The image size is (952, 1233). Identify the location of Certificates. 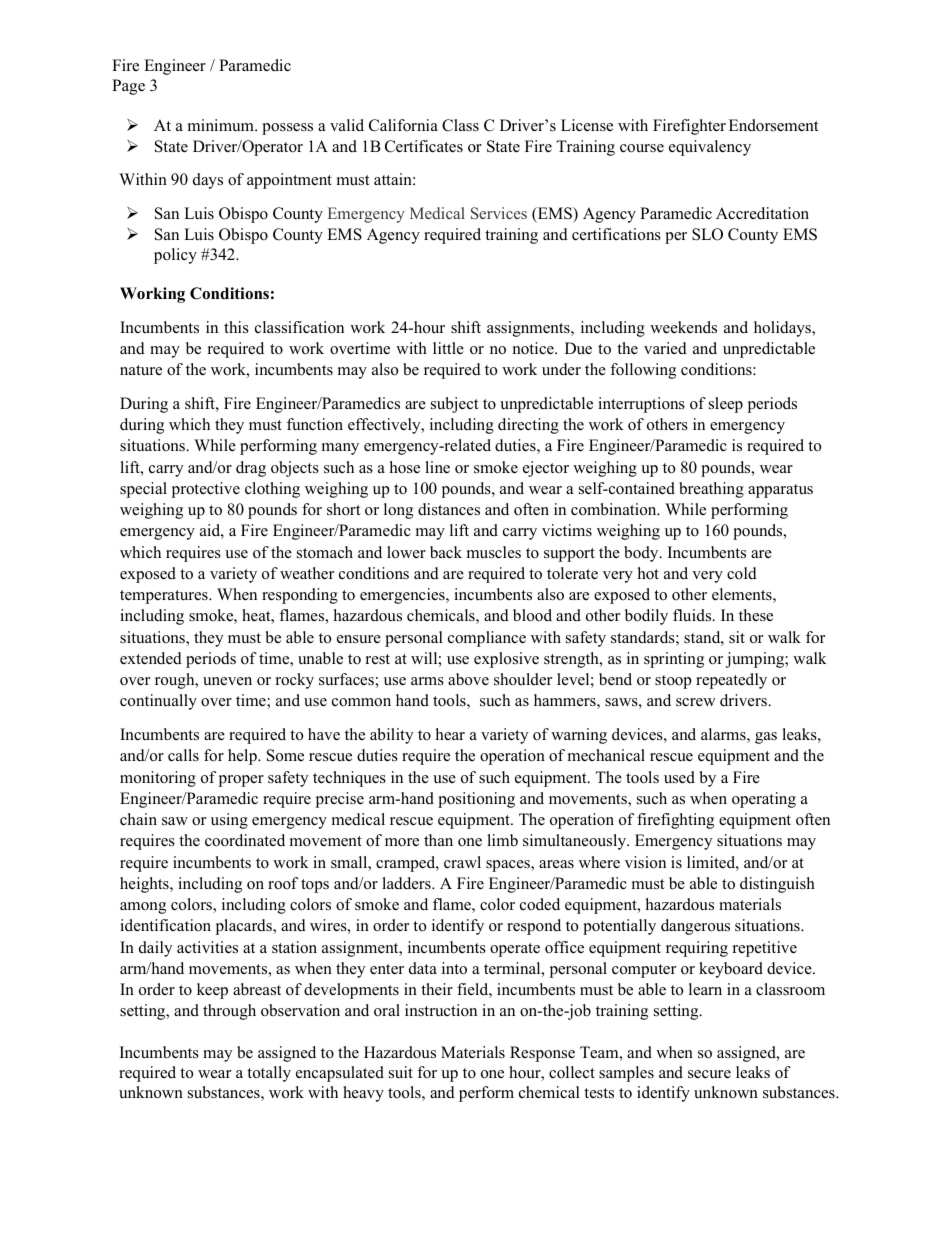
(424, 146).
